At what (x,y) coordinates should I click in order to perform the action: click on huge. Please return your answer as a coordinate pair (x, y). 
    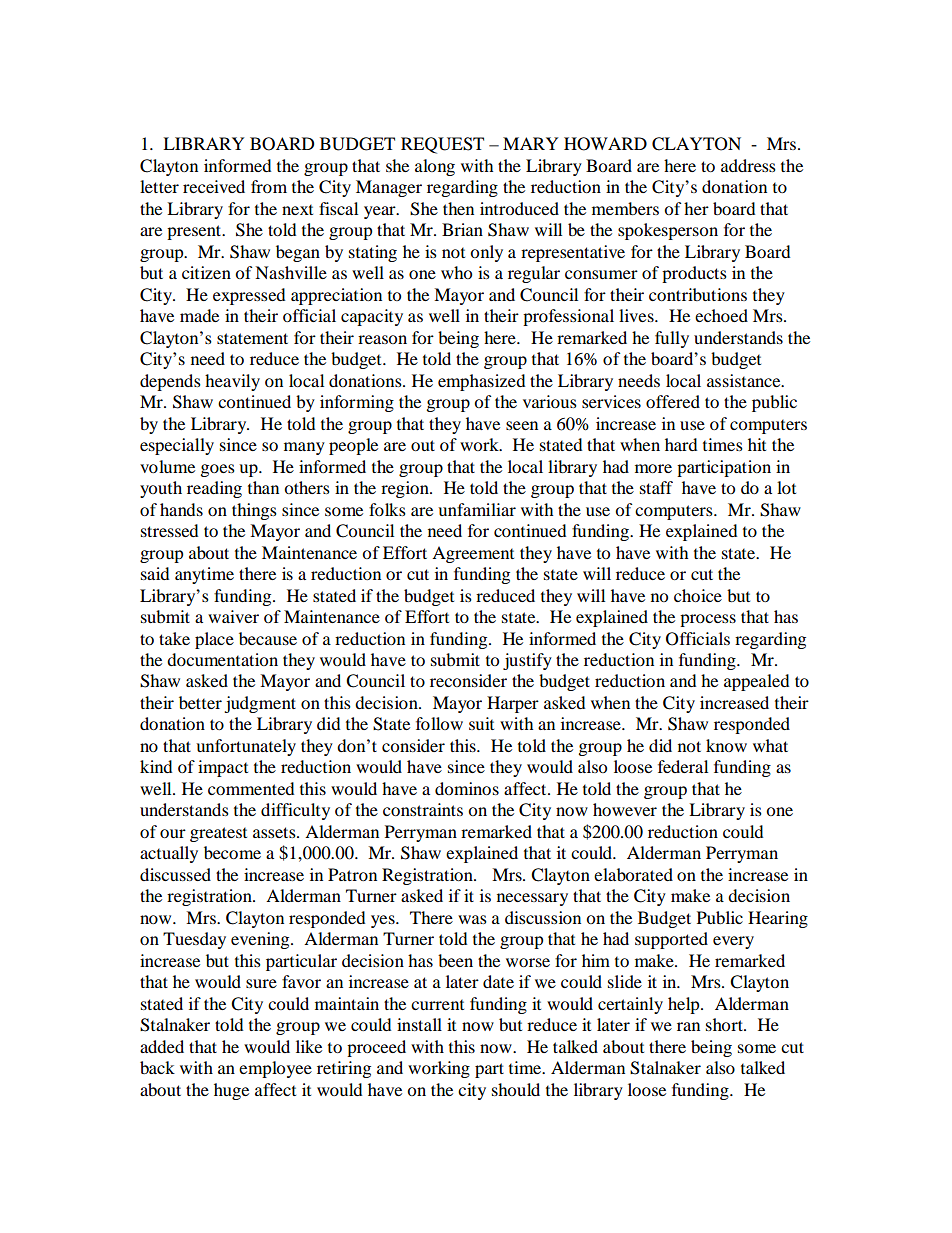
    Looking at the image, I should click on (231, 1091).
